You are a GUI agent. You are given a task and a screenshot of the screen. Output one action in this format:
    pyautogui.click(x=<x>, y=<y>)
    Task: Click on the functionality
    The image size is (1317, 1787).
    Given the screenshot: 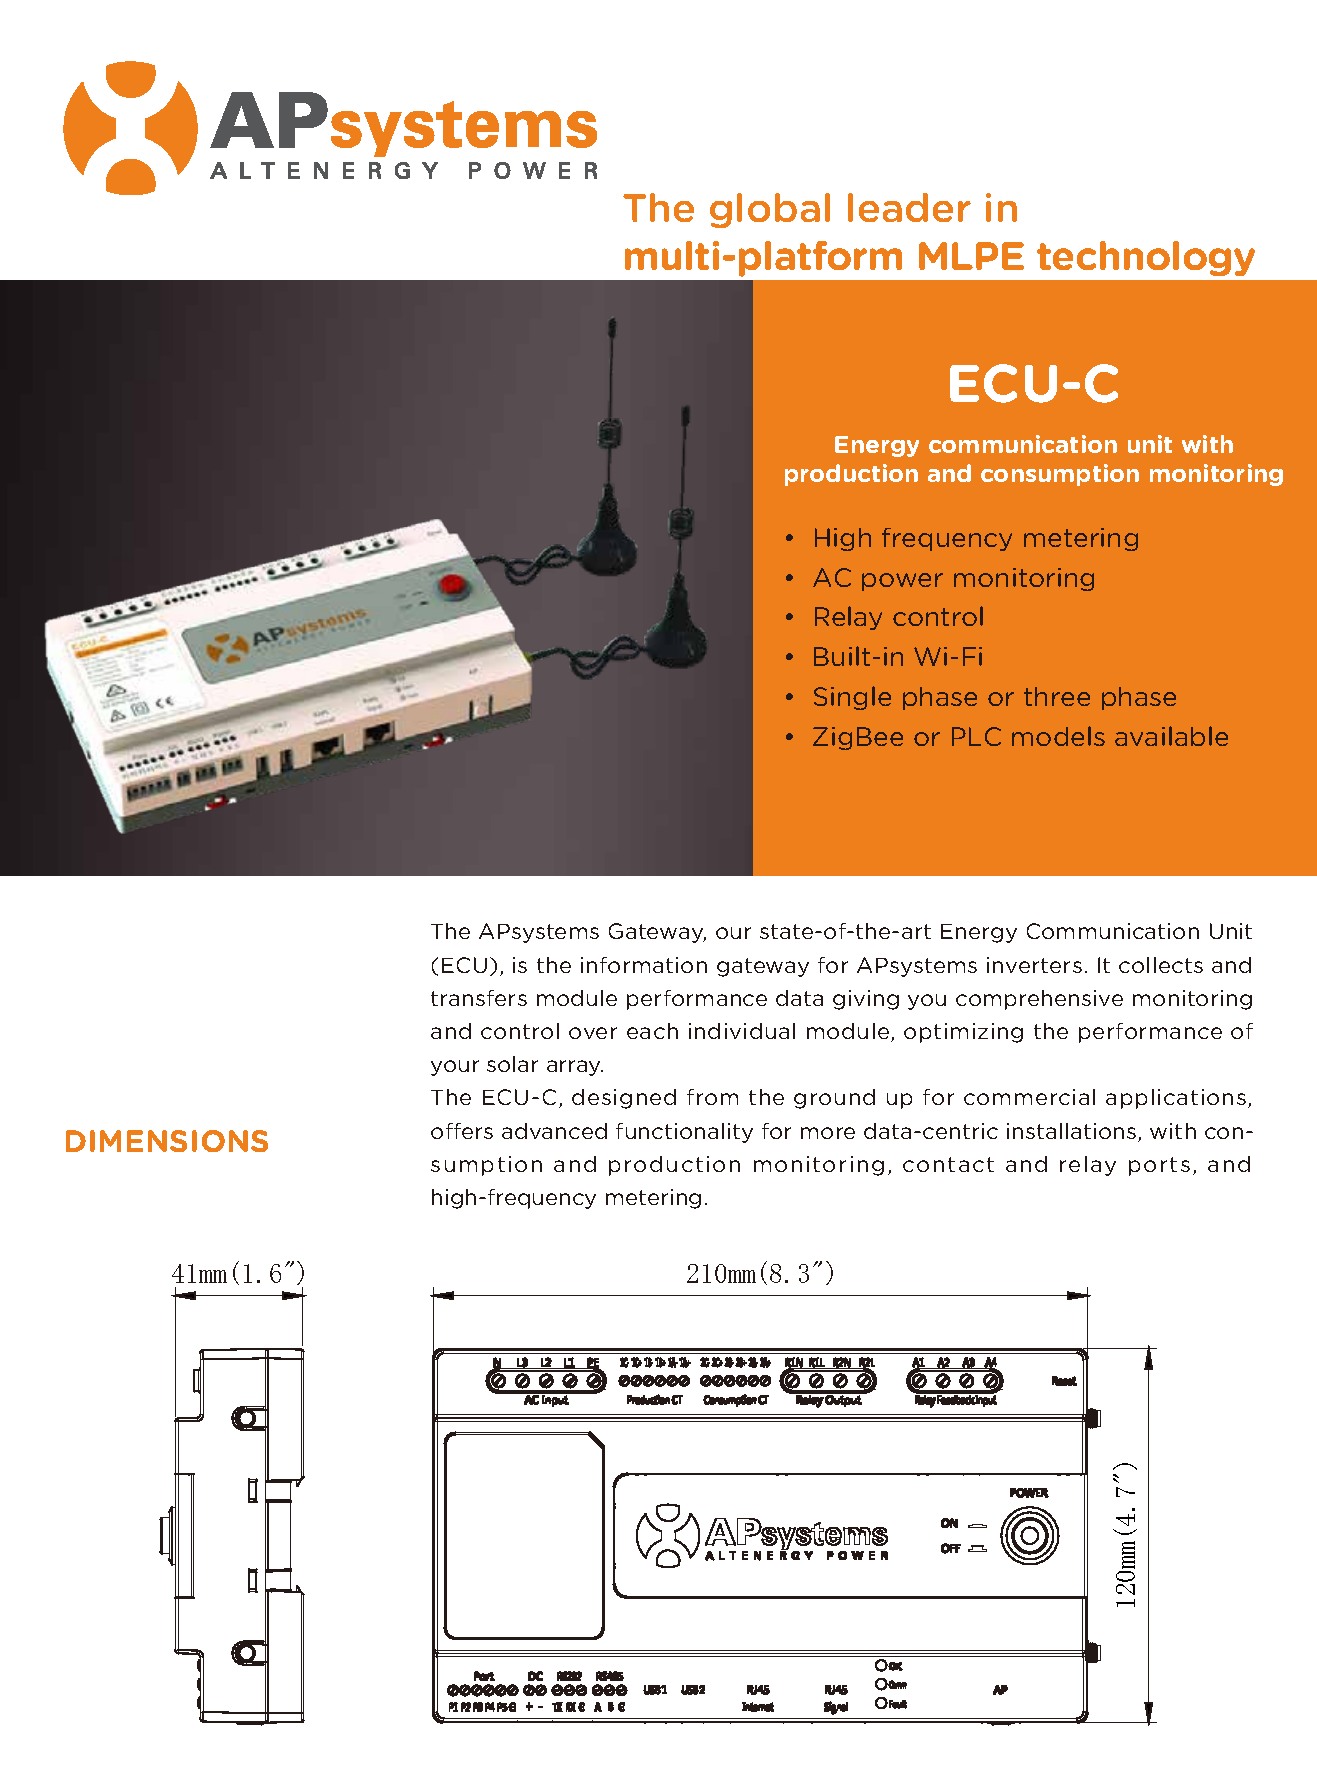 What is the action you would take?
    pyautogui.click(x=684, y=1133)
